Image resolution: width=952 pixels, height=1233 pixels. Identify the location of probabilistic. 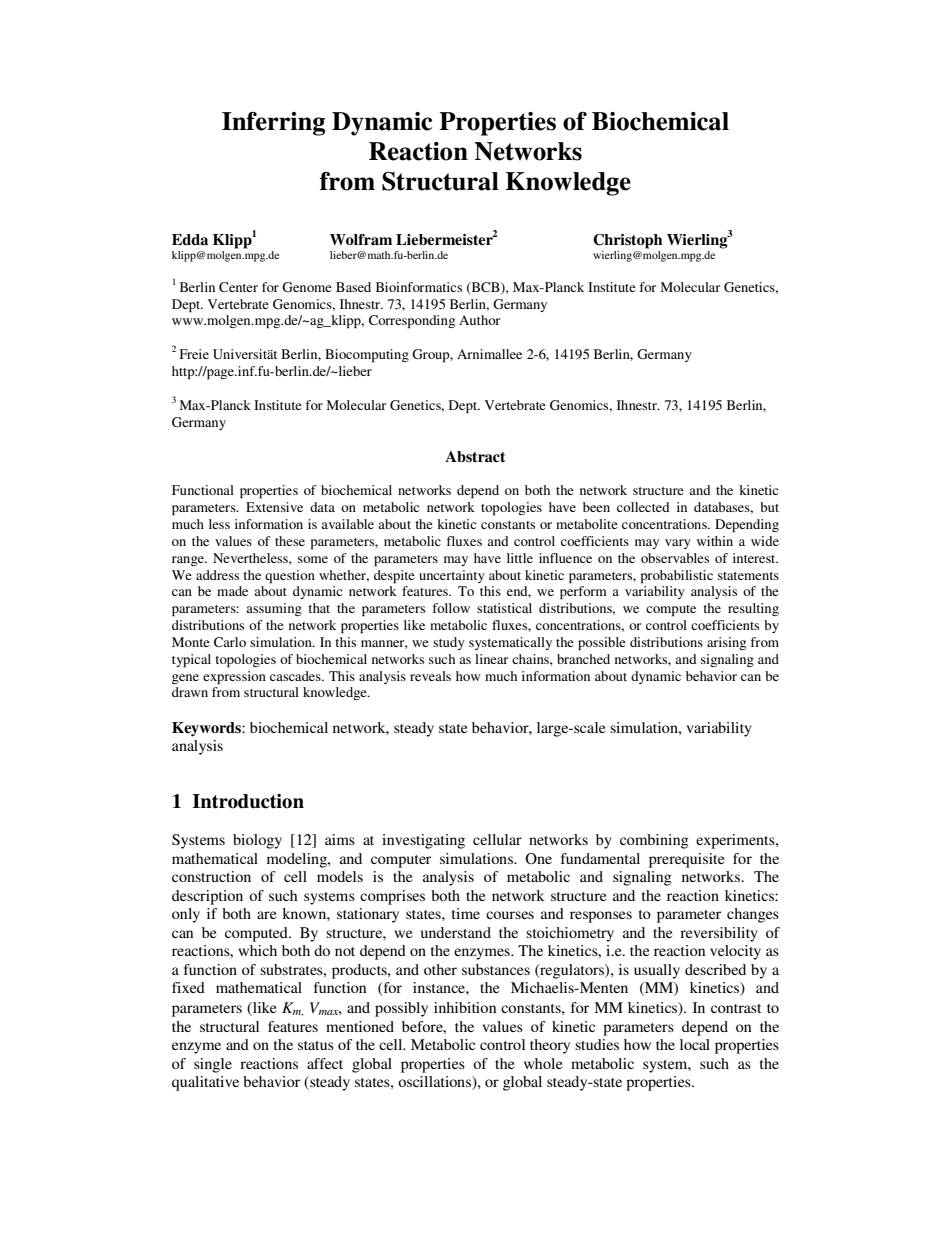
(677, 576).
